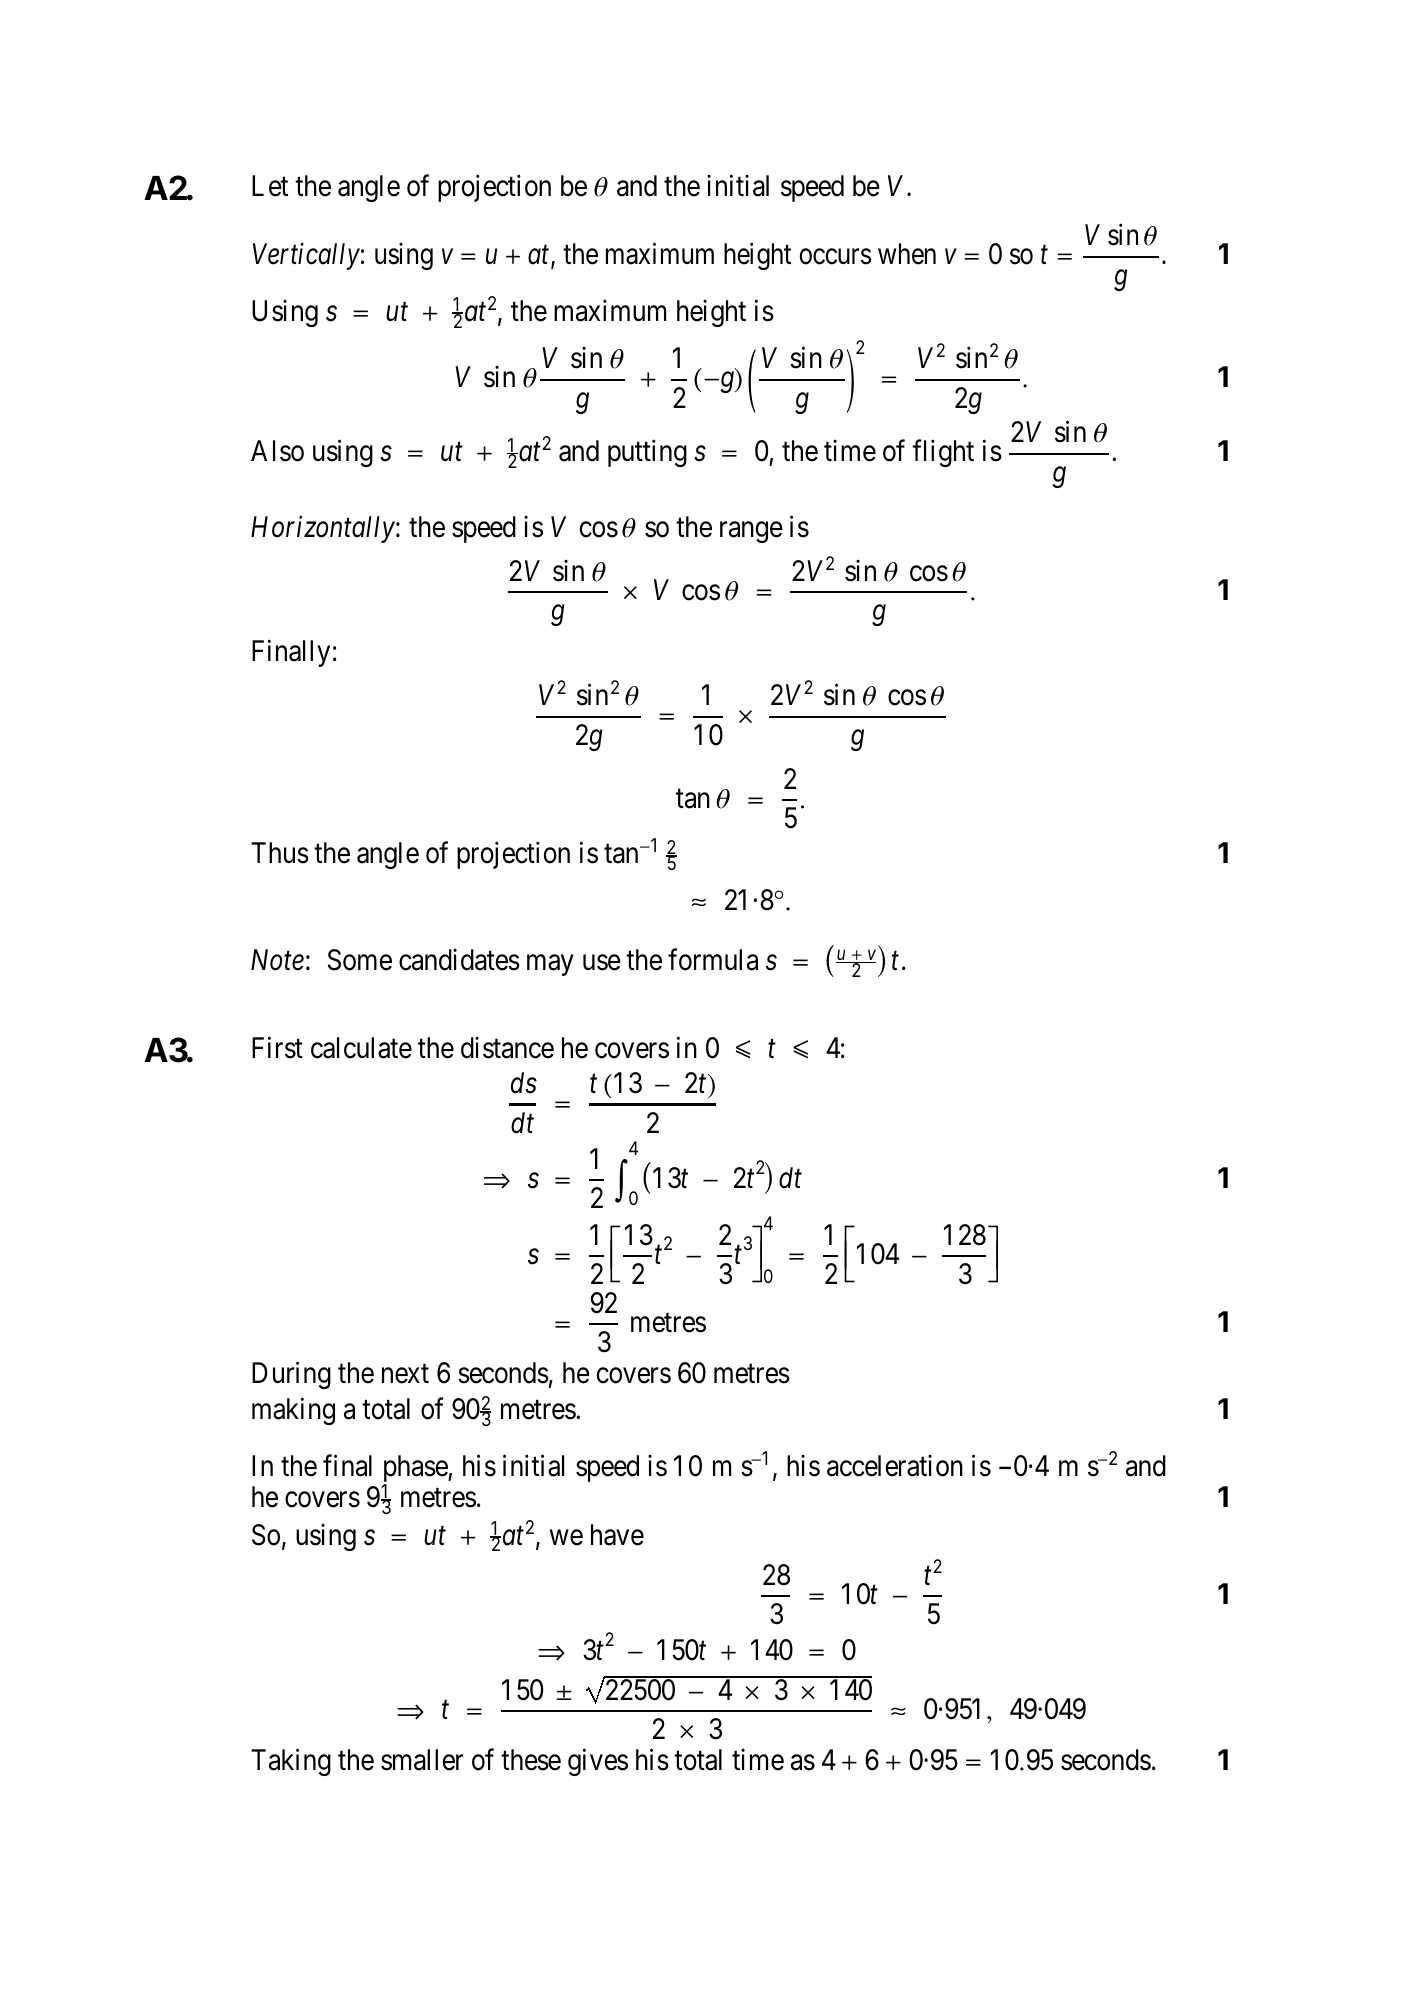 The width and height of the screenshot is (1410, 1995). I want to click on occurs, so click(835, 257).
